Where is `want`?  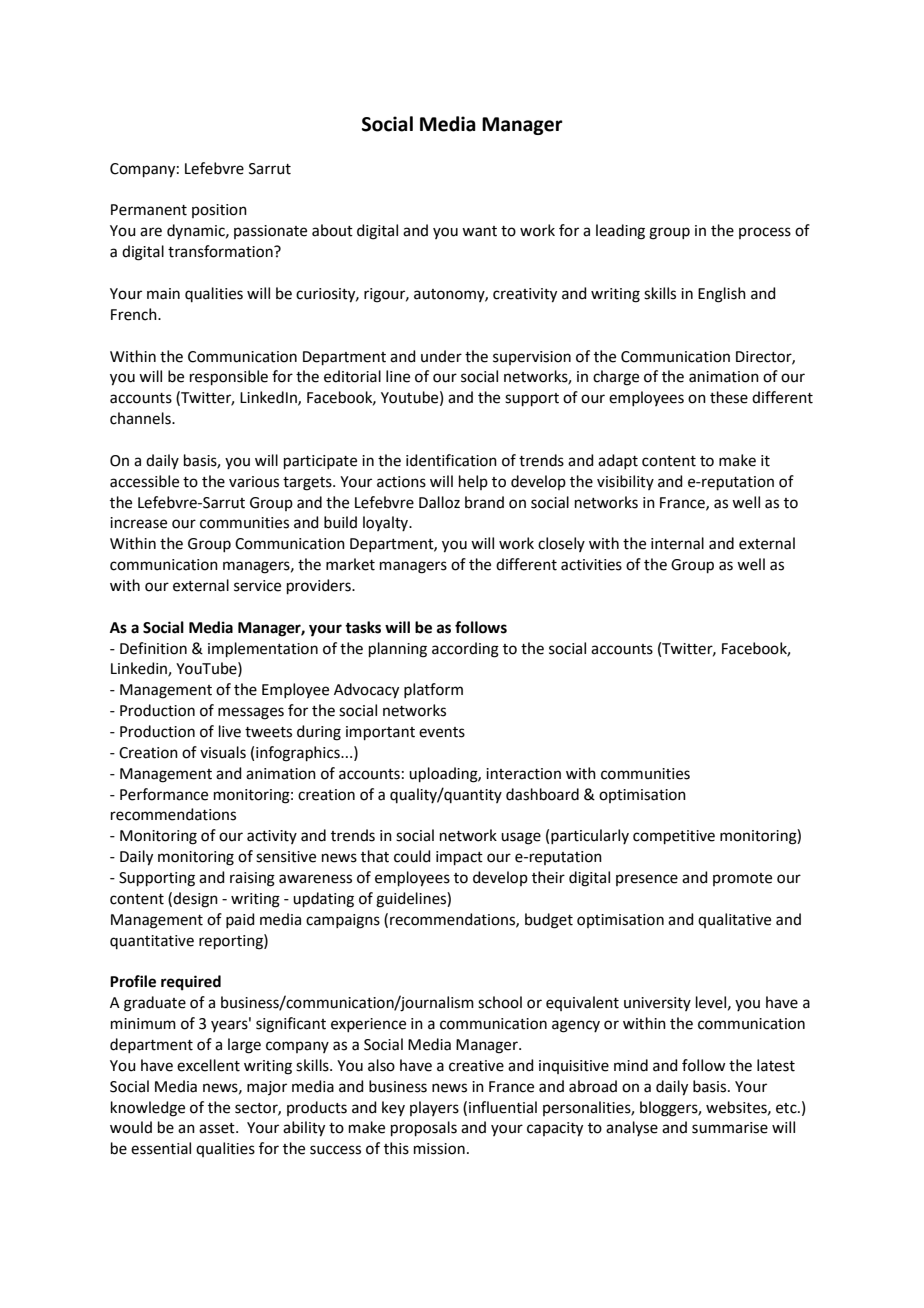 want is located at coordinates (479, 231).
